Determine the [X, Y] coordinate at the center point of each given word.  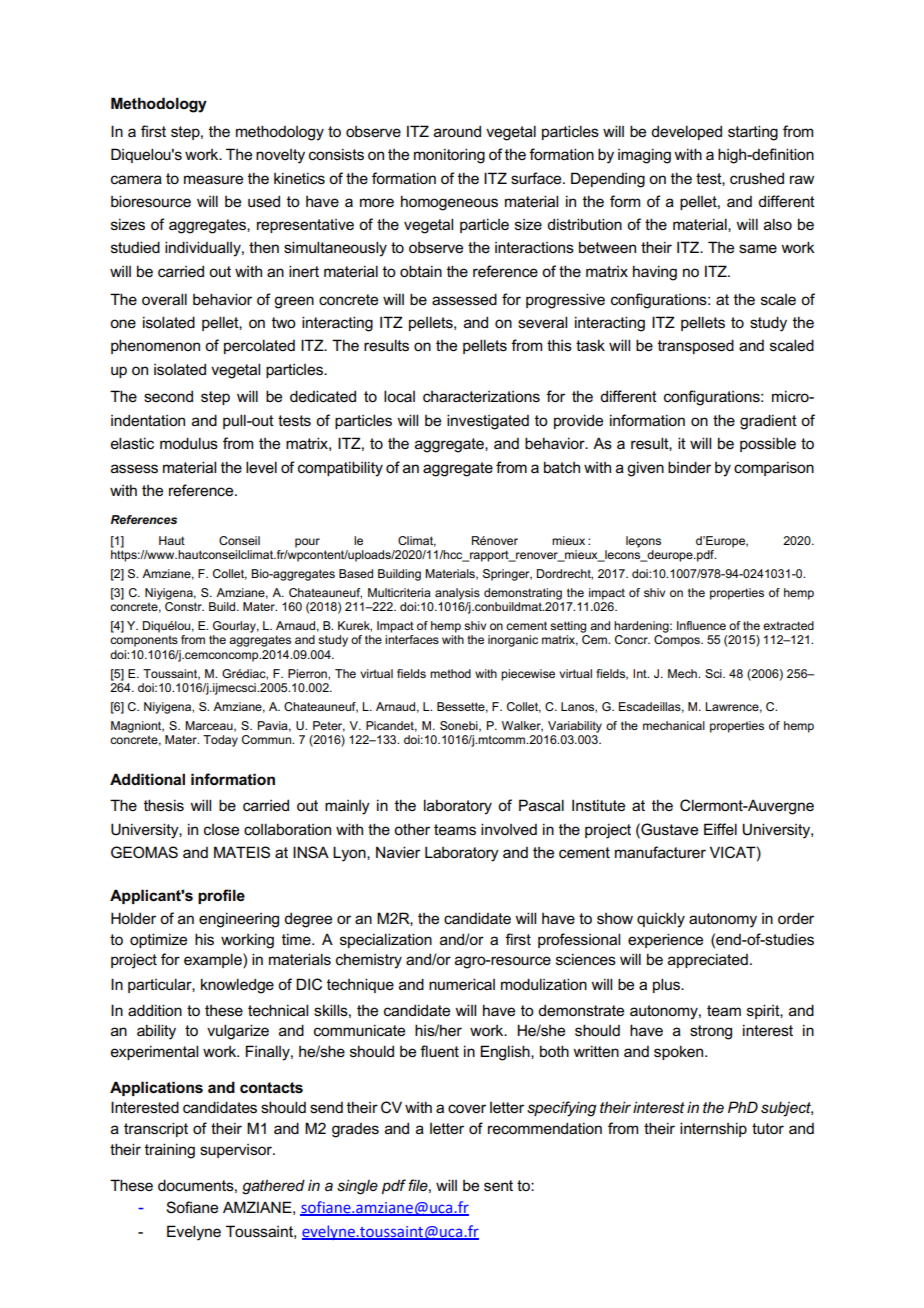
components [144, 641]
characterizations [481, 396]
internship [713, 1129]
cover [467, 1109]
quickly [661, 920]
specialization [386, 940]
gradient [768, 422]
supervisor [237, 1151]
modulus [189, 443]
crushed [757, 178]
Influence [701, 625]
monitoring [449, 156]
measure [213, 180]
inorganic [513, 641]
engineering [239, 920]
